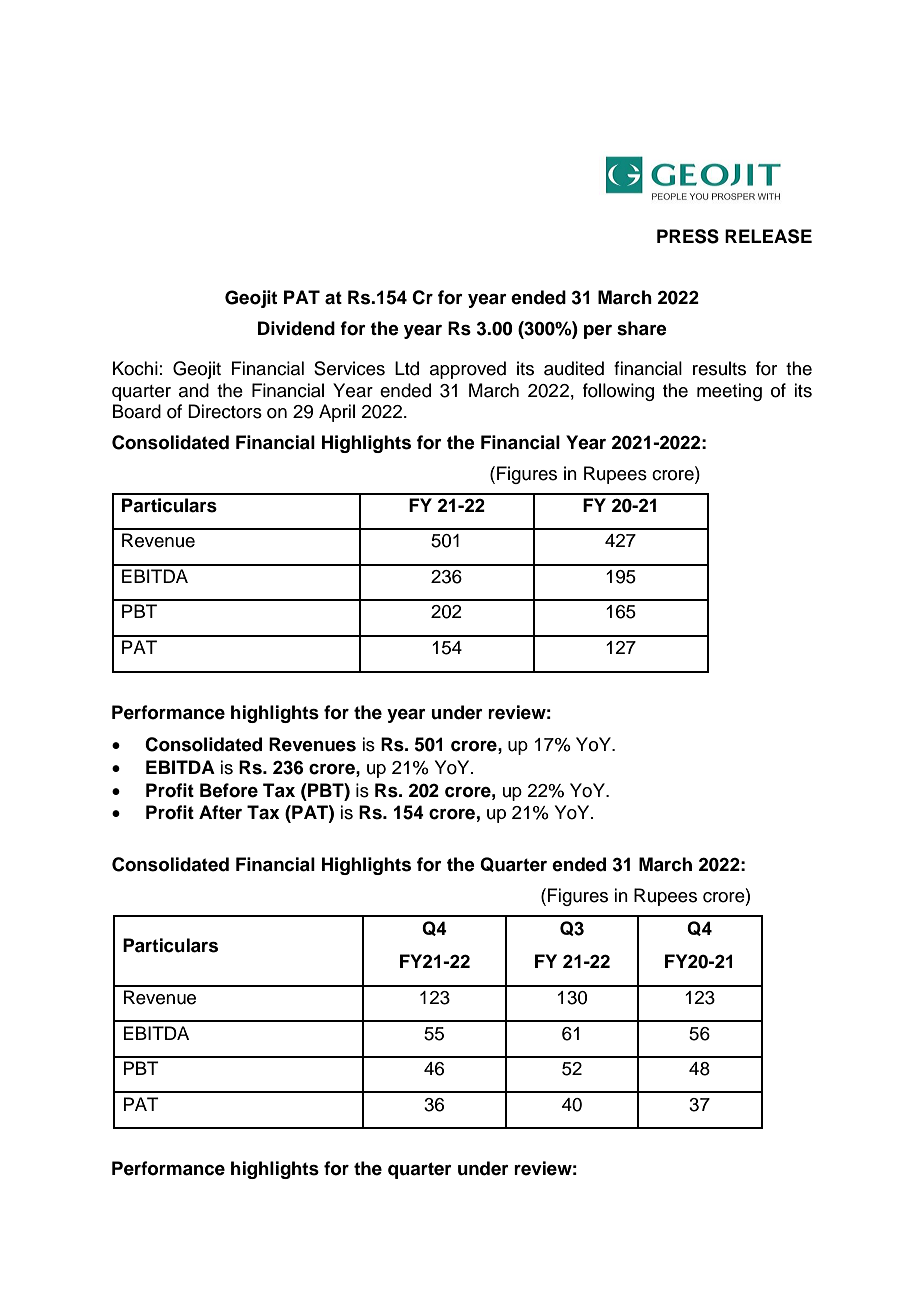  Describe the element at coordinates (618, 392) in the screenshot. I see `following` at that location.
